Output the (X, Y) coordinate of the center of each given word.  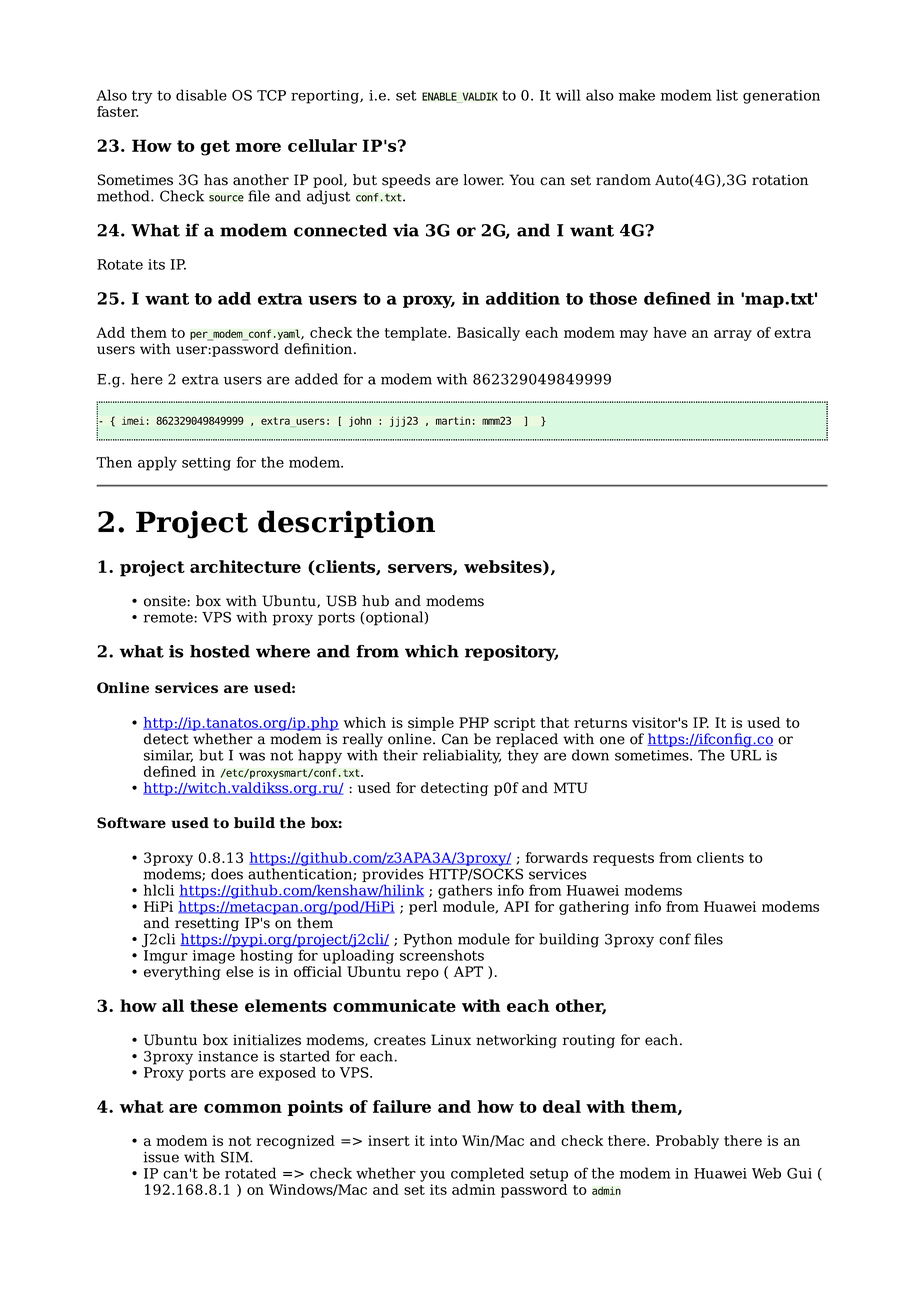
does (227, 874)
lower (484, 180)
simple (431, 724)
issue (161, 1157)
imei (133, 421)
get (215, 148)
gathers (465, 891)
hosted (220, 651)
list (727, 95)
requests (623, 859)
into (443, 1140)
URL (745, 755)
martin (453, 421)
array (733, 335)
